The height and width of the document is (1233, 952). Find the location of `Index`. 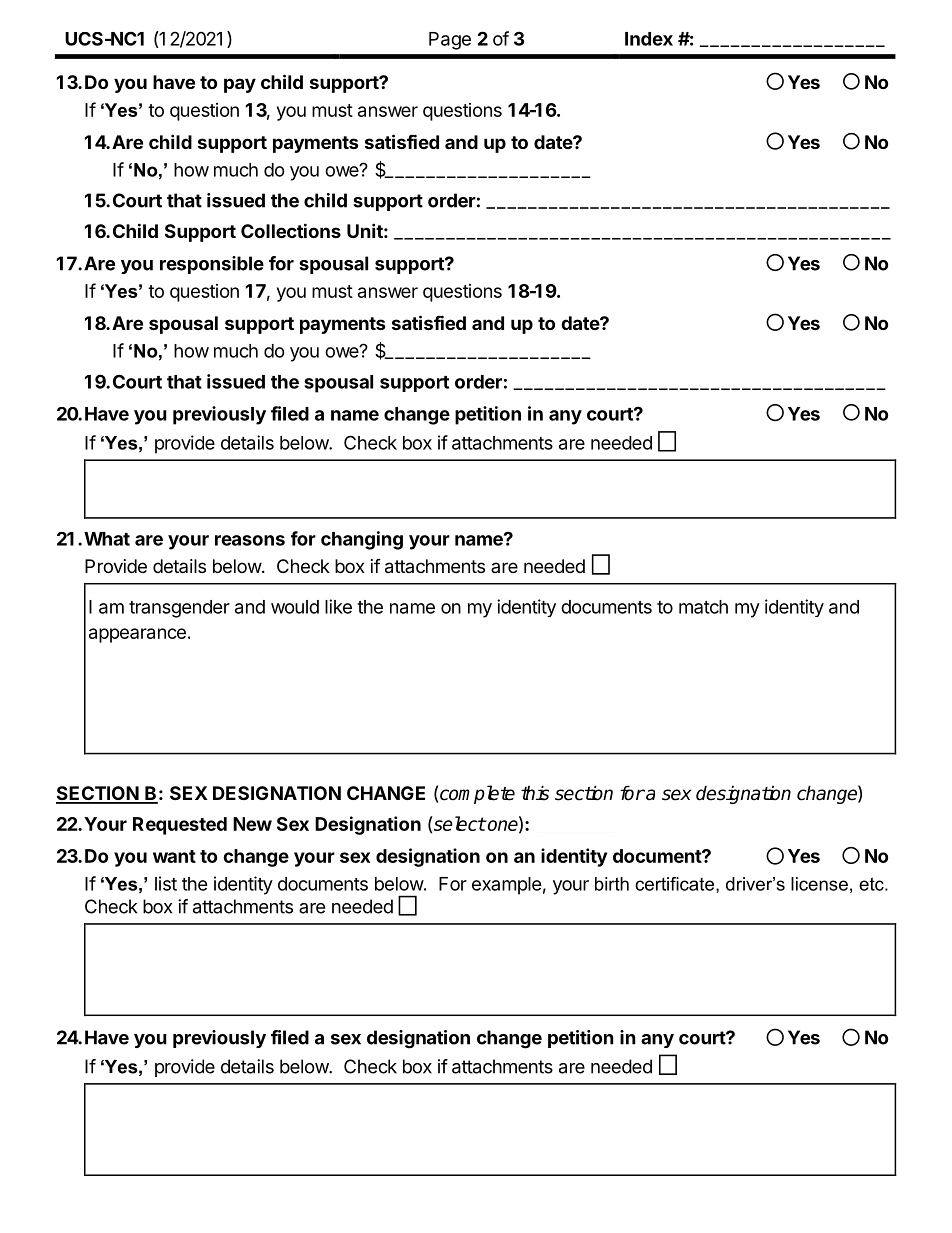

Index is located at coordinates (649, 39).
